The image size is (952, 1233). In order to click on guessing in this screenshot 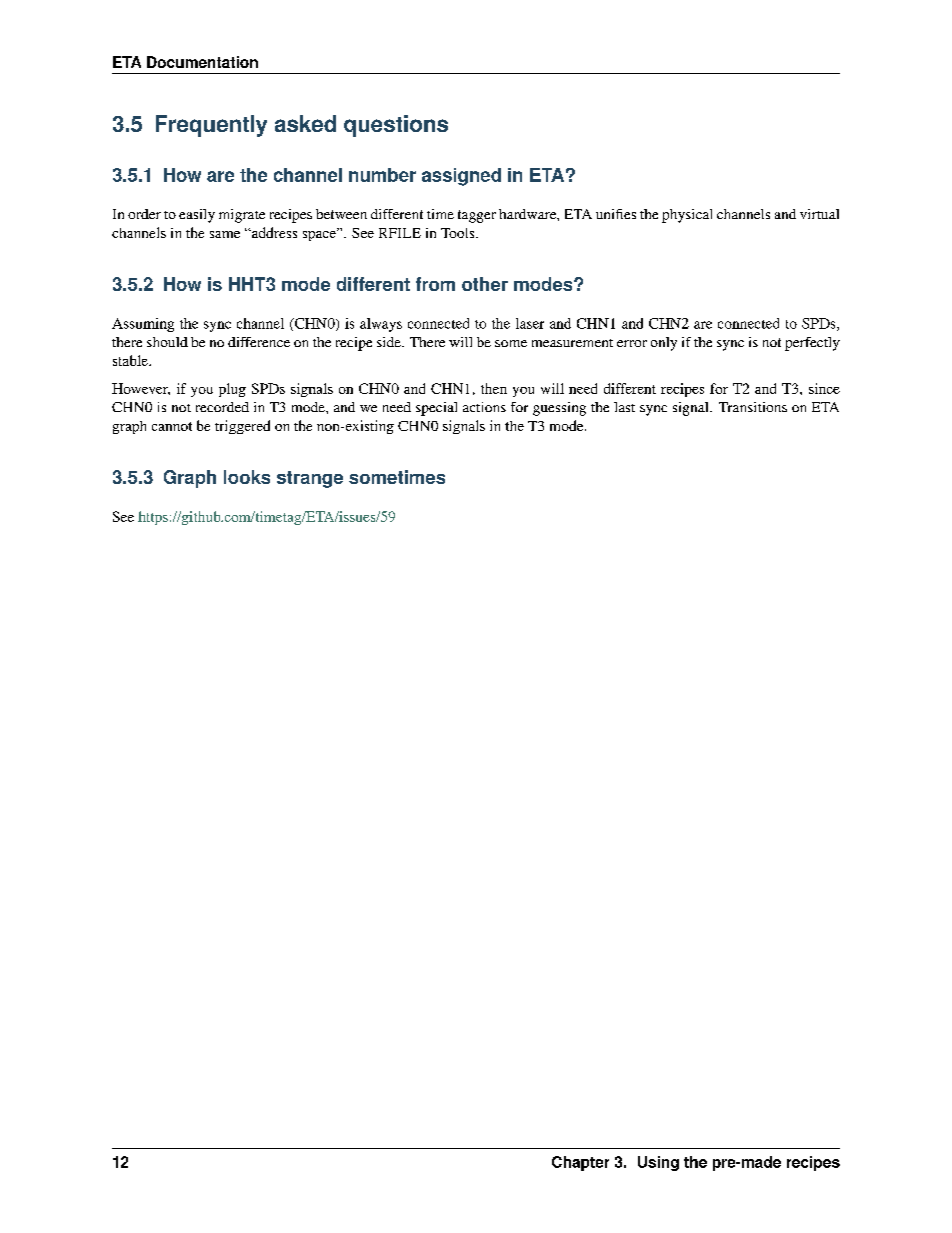, I will do `click(559, 409)`.
